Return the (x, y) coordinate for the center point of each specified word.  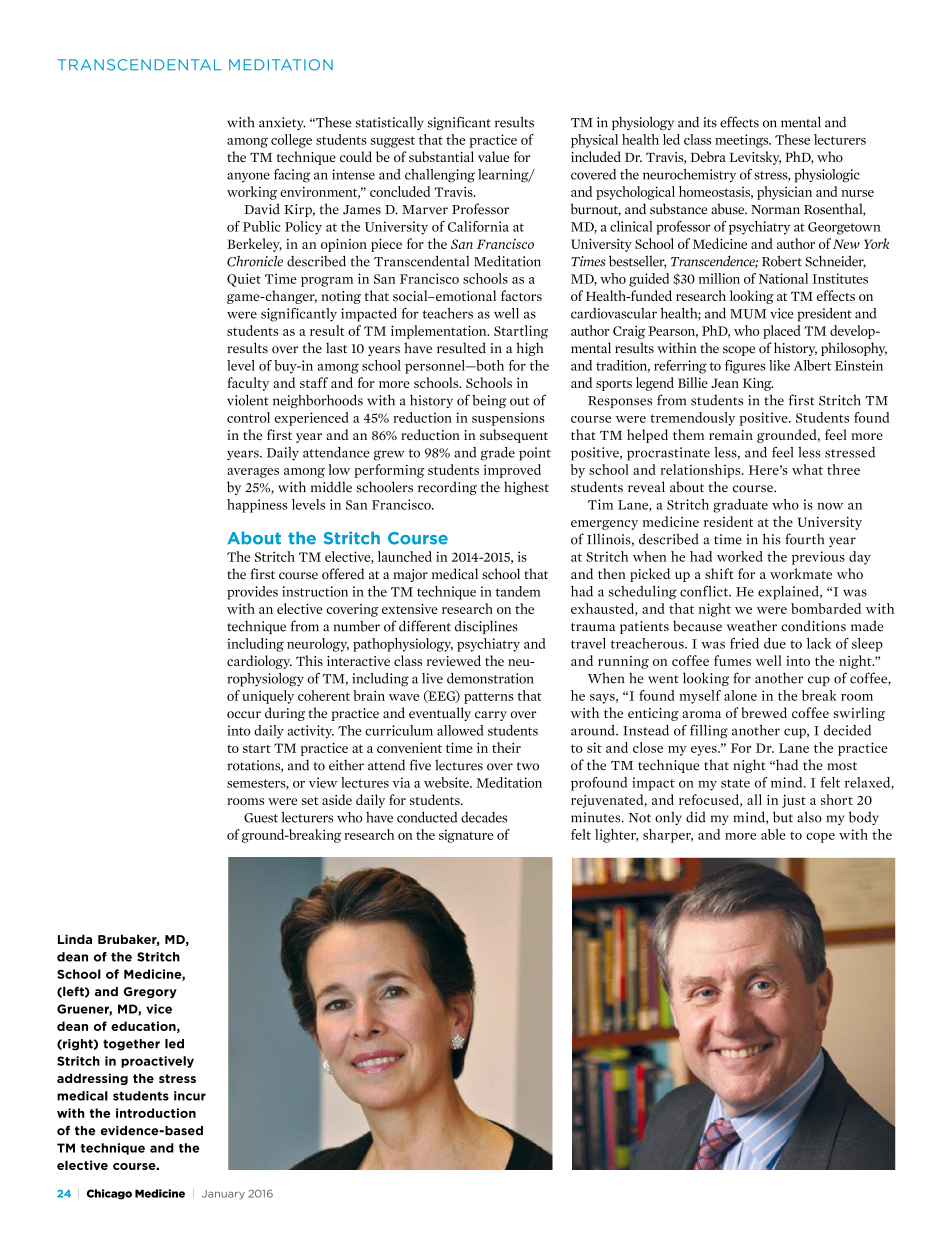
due (775, 643)
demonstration (490, 678)
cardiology (259, 662)
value (493, 156)
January (223, 1194)
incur (190, 1096)
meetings (743, 141)
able (773, 834)
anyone (248, 177)
